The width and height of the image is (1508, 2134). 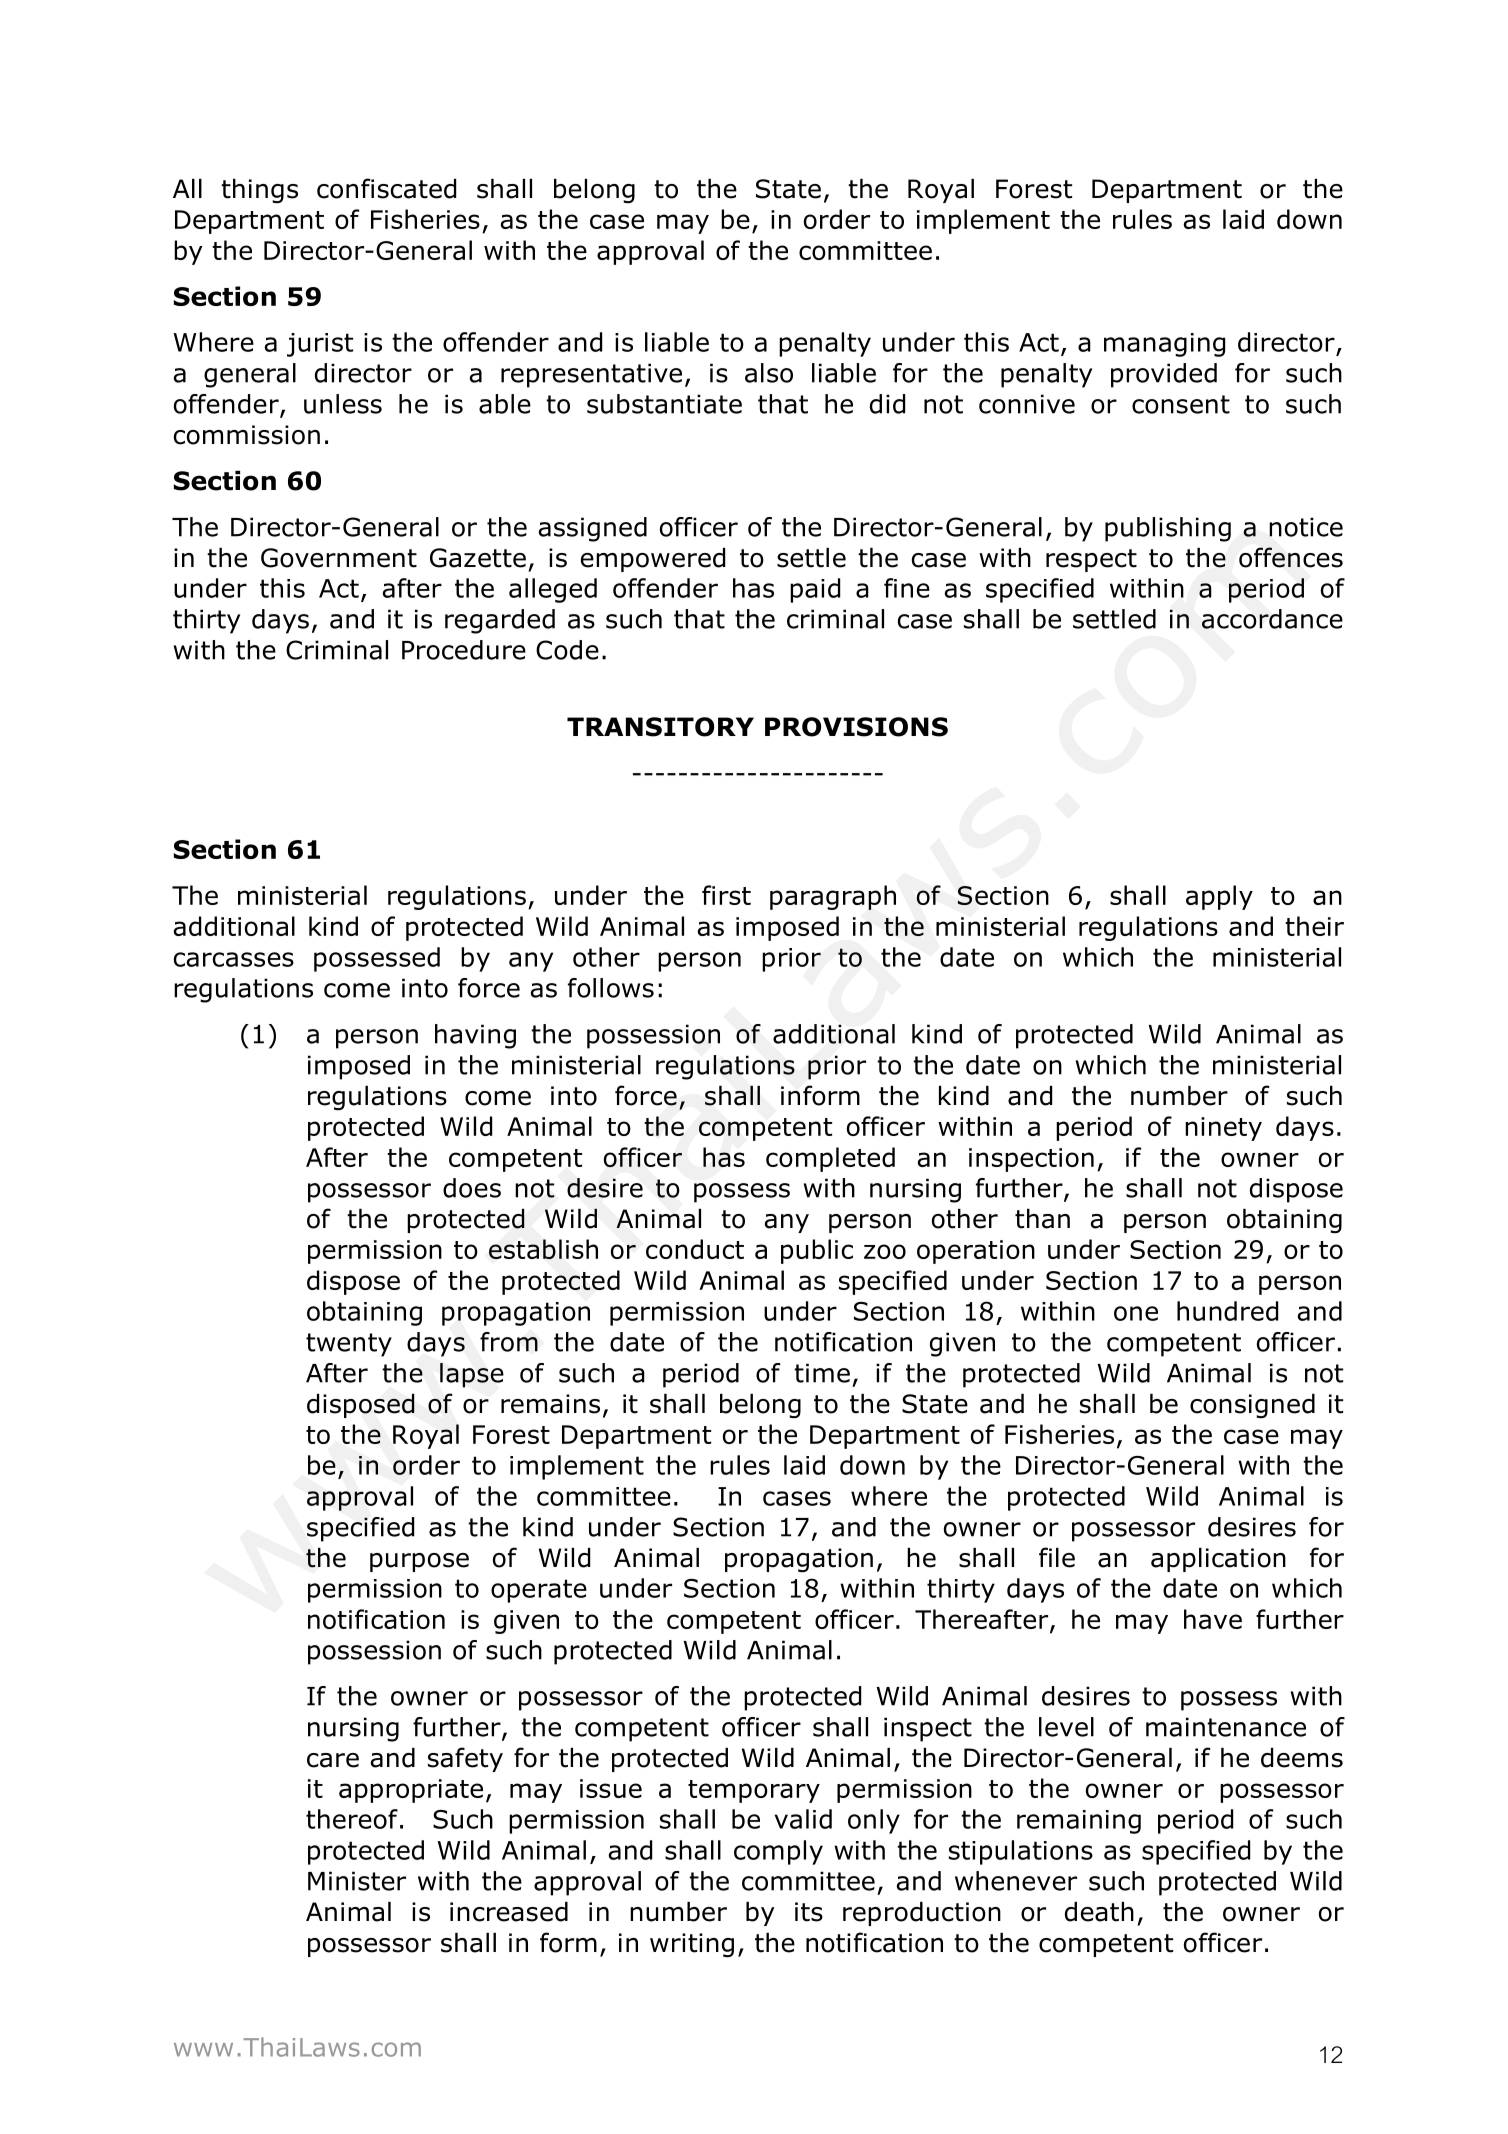 What do you see at coordinates (822, 1373) in the image?
I see `time` at bounding box center [822, 1373].
